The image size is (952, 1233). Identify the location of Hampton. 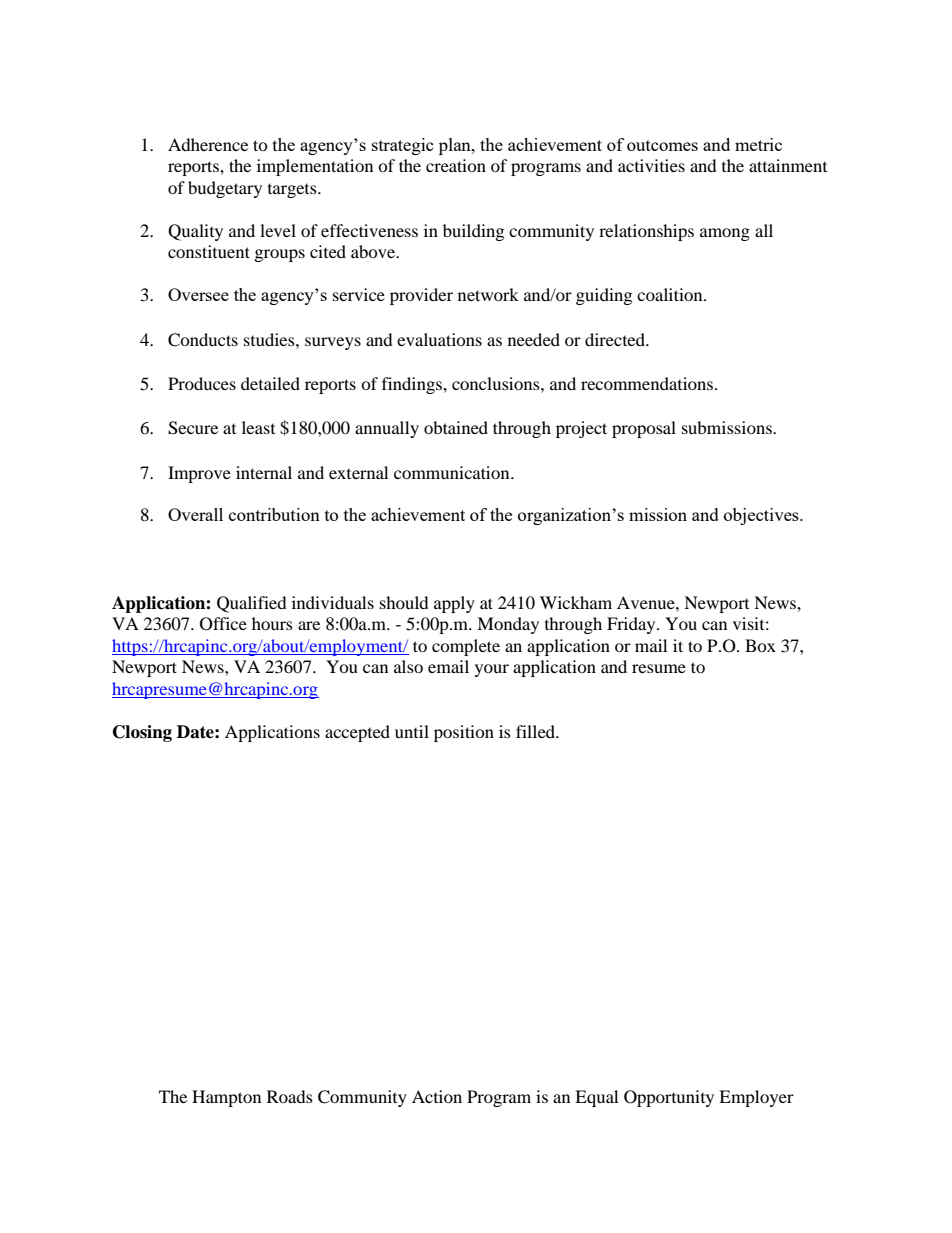
(226, 1098).
